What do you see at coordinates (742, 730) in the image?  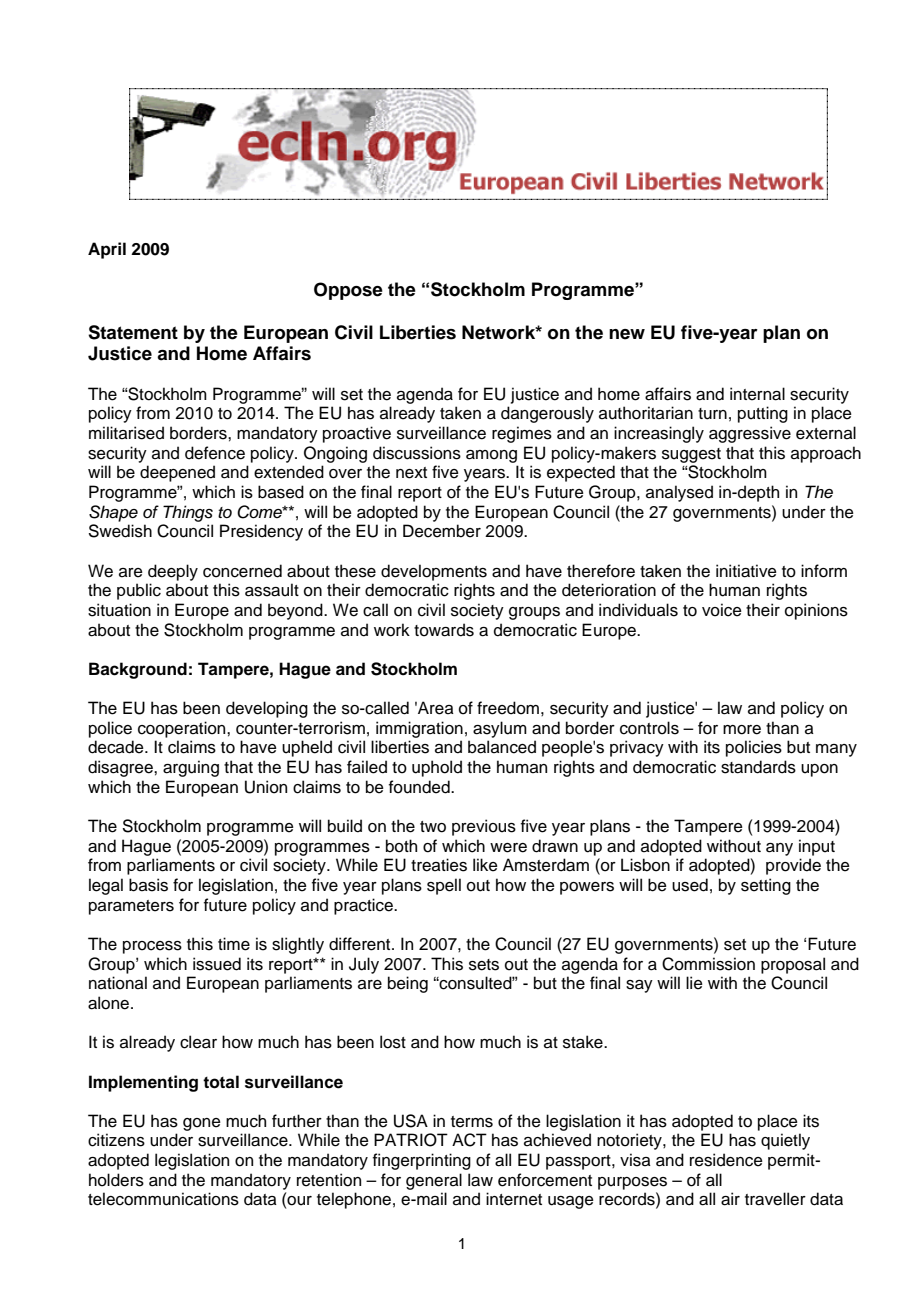 I see `more` at bounding box center [742, 730].
